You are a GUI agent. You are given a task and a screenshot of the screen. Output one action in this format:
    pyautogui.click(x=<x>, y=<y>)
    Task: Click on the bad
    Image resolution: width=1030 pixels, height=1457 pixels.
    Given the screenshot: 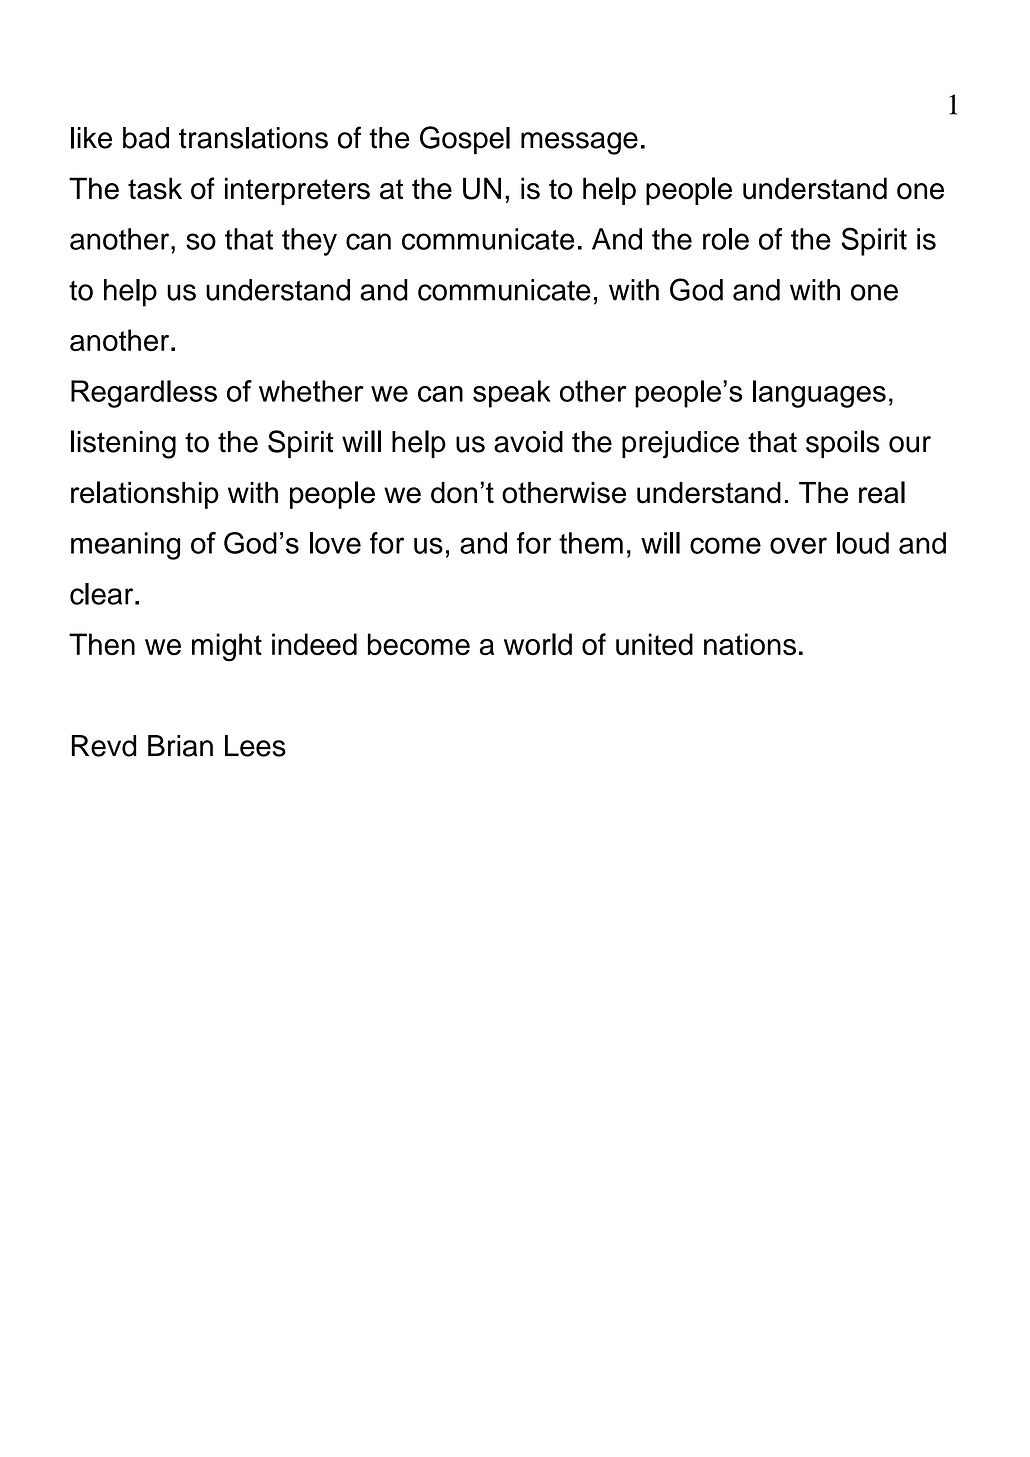 What is the action you would take?
    pyautogui.click(x=146, y=138)
